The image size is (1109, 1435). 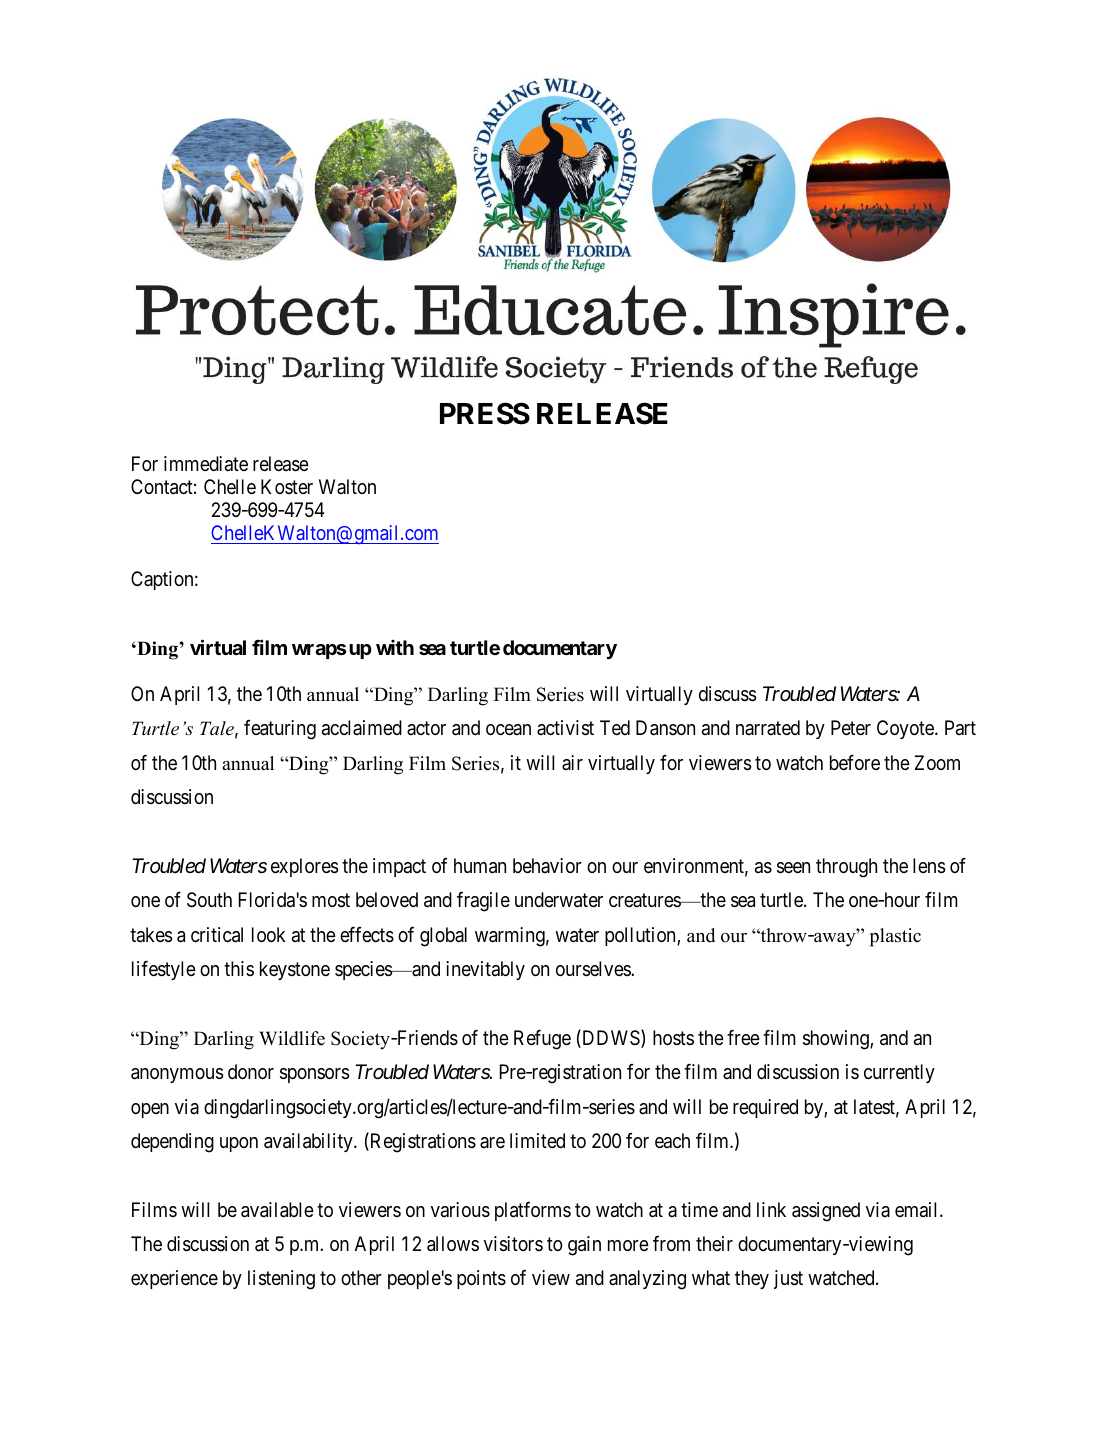 What do you see at coordinates (206, 463) in the screenshot?
I see `immediate` at bounding box center [206, 463].
